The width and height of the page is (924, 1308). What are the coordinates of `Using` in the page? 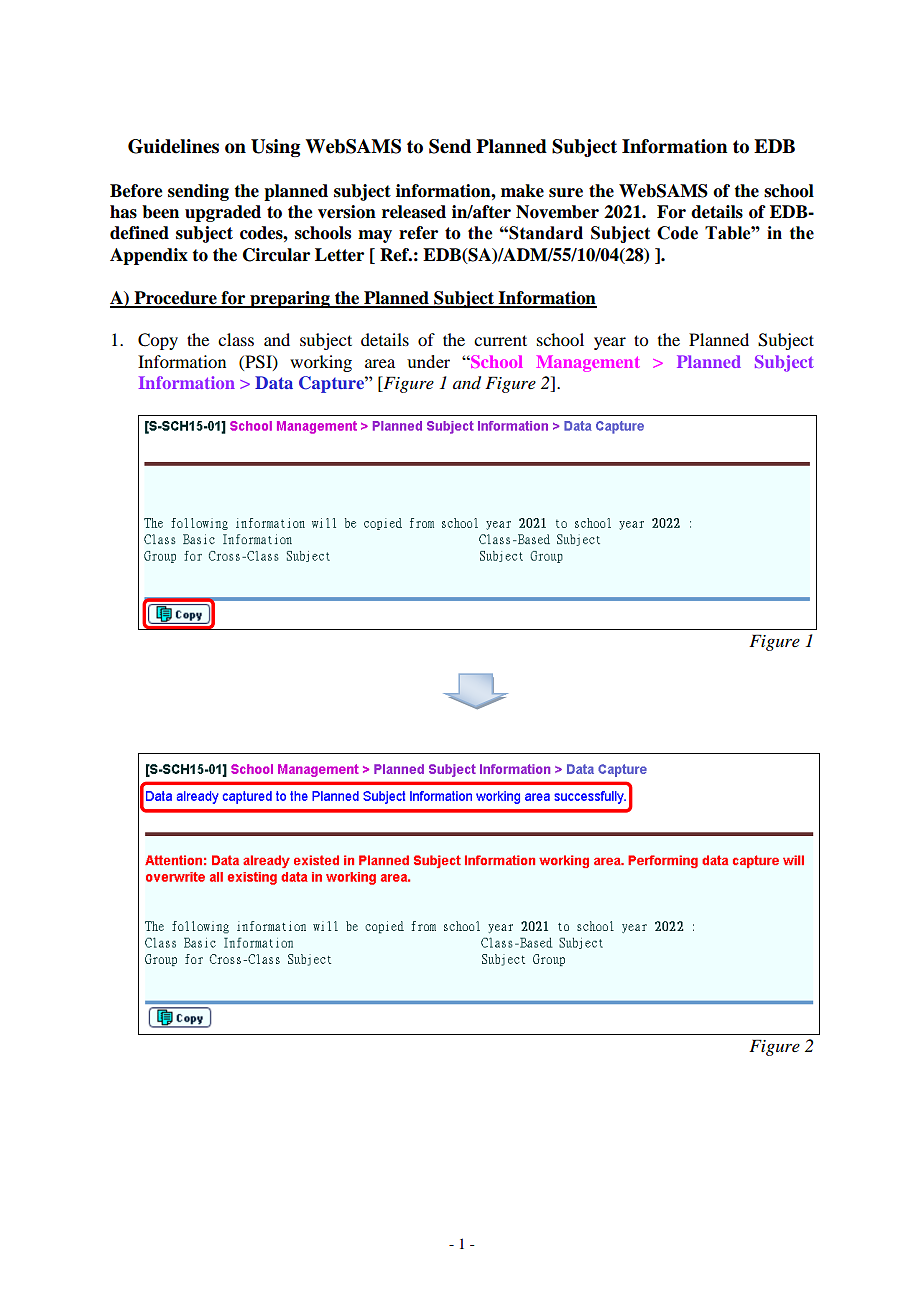 It's located at (275, 148).
